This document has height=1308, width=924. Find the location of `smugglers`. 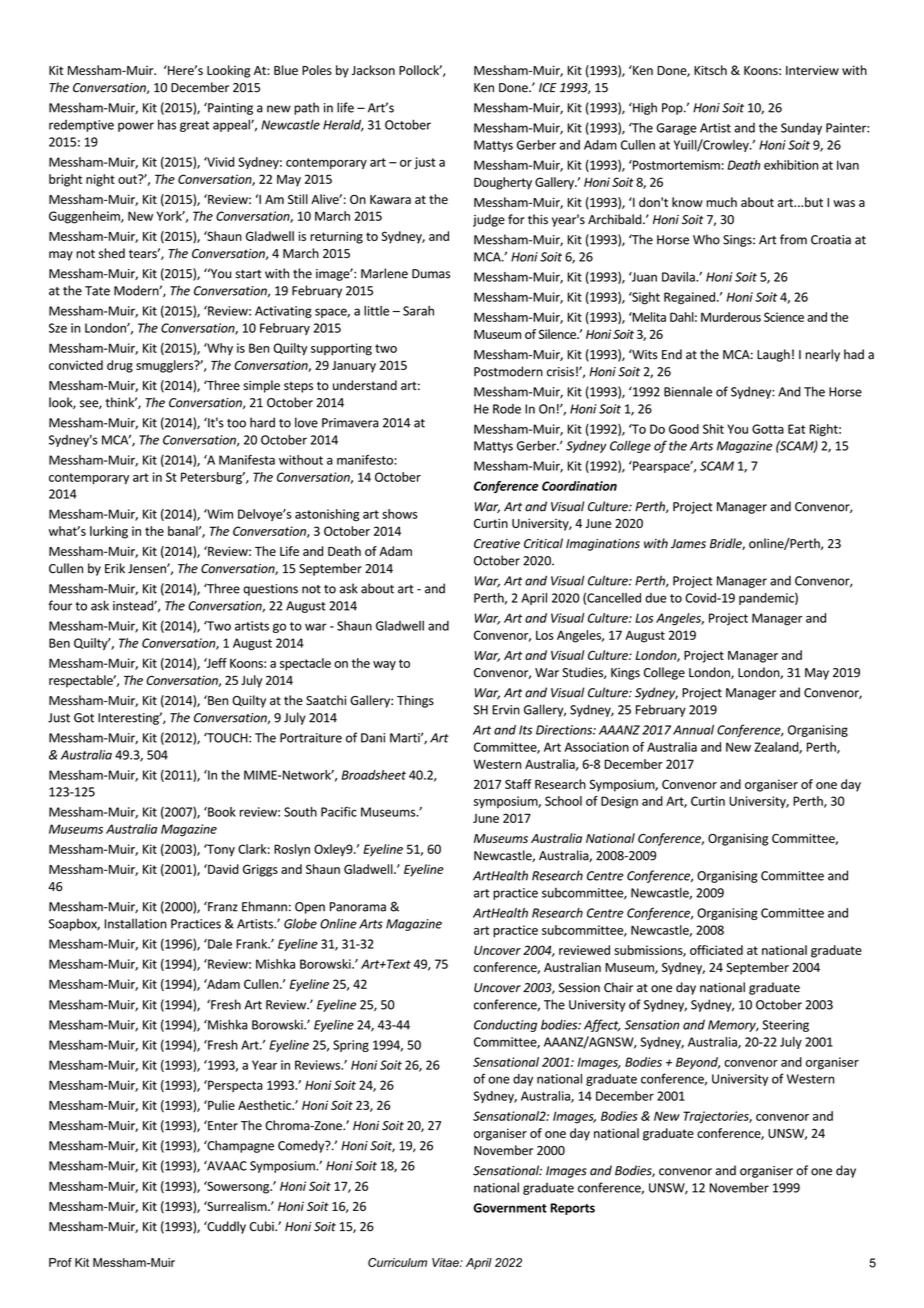

smugglers is located at coordinates (166, 366).
